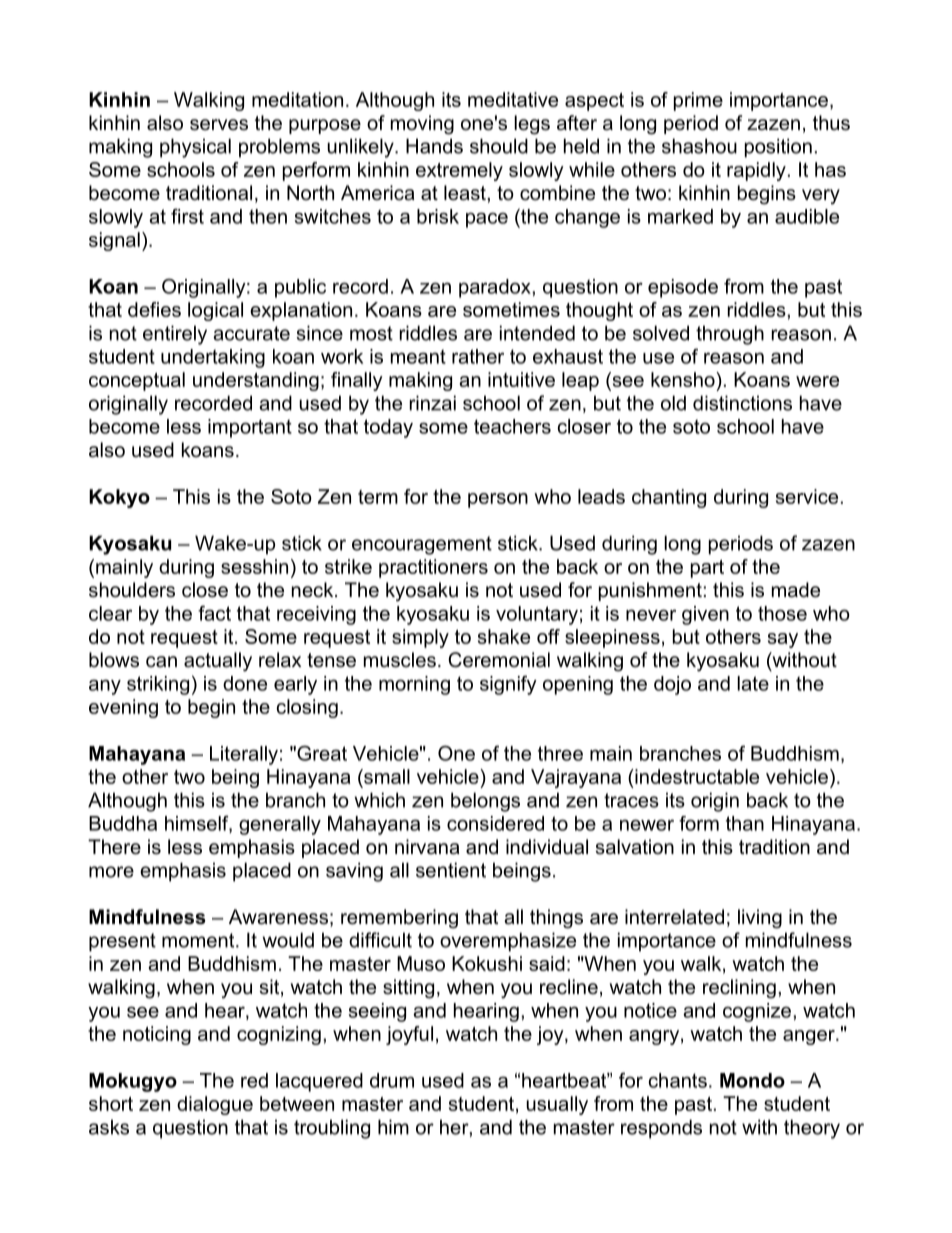 The width and height of the screenshot is (952, 1233). I want to click on physical, so click(195, 148).
